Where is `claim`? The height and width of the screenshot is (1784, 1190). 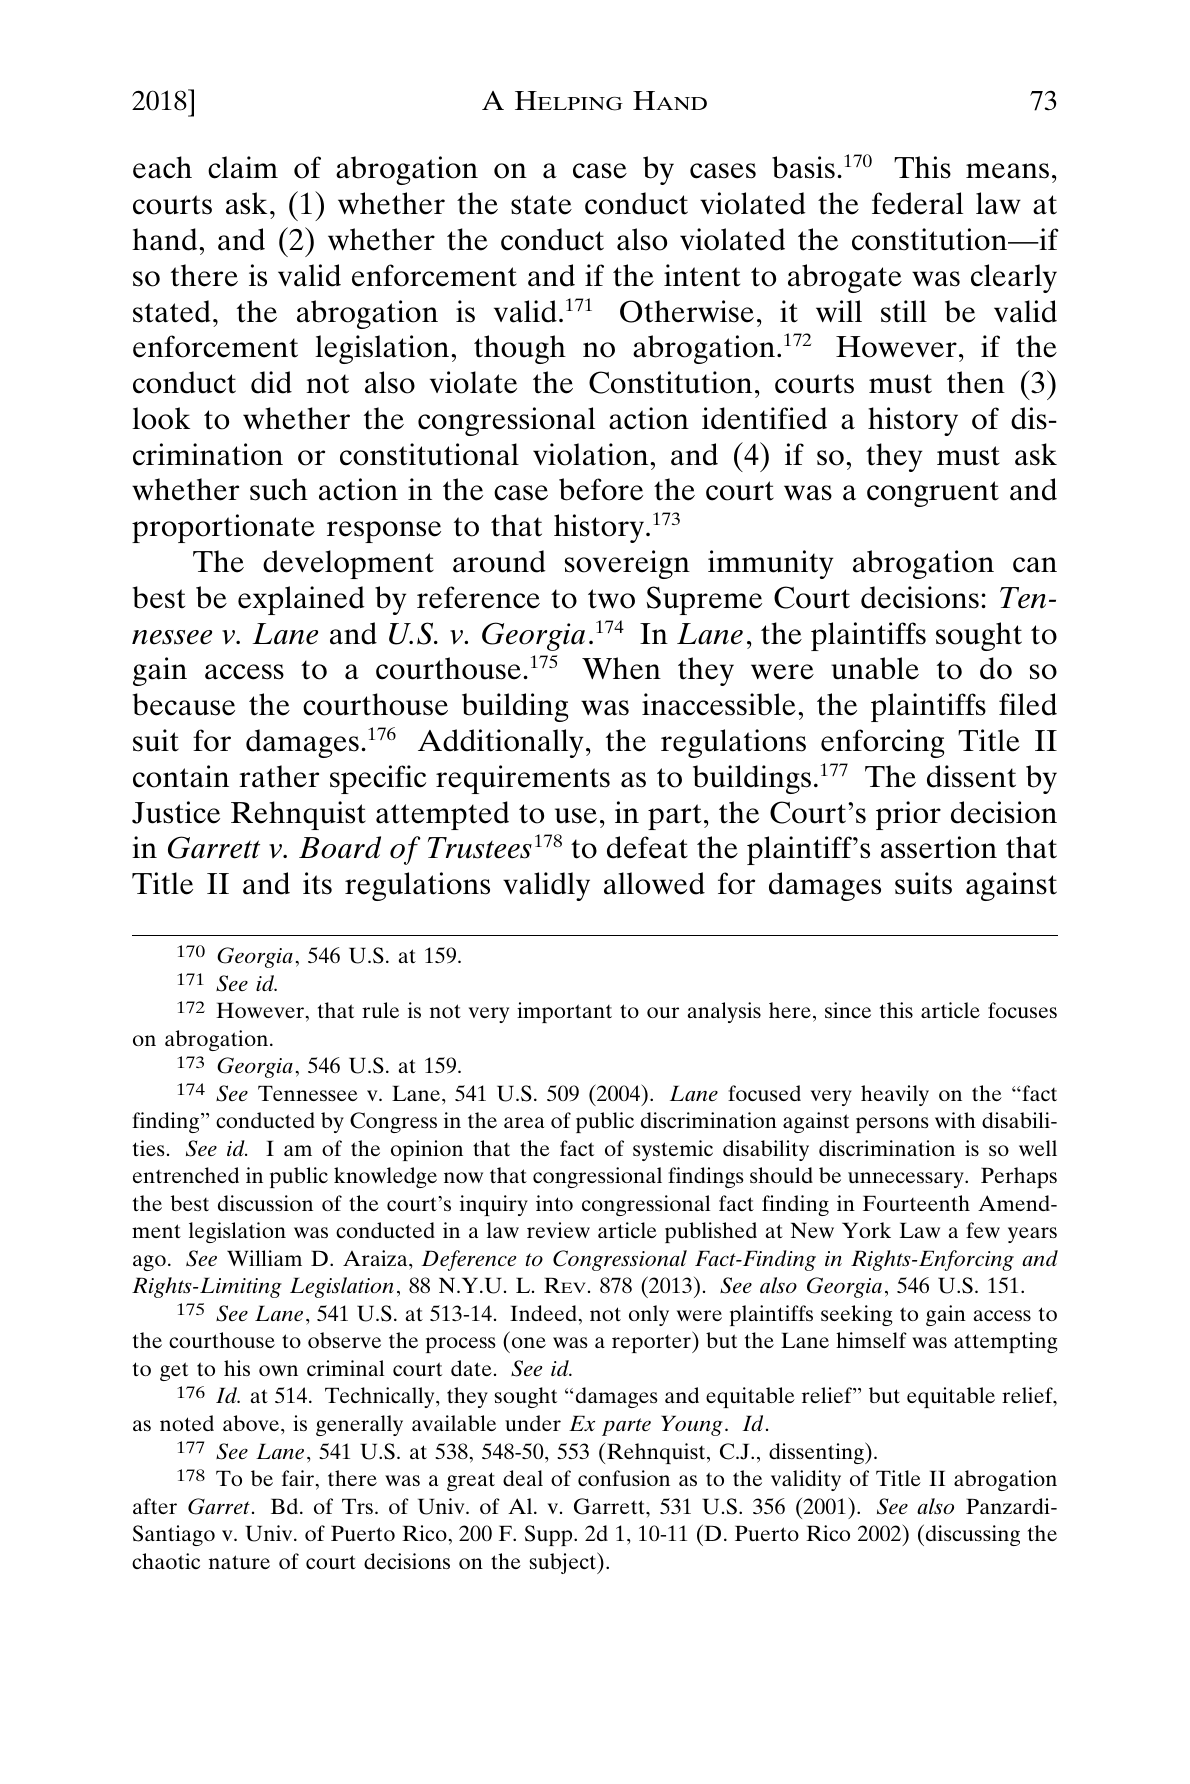
claim is located at coordinates (243, 167).
